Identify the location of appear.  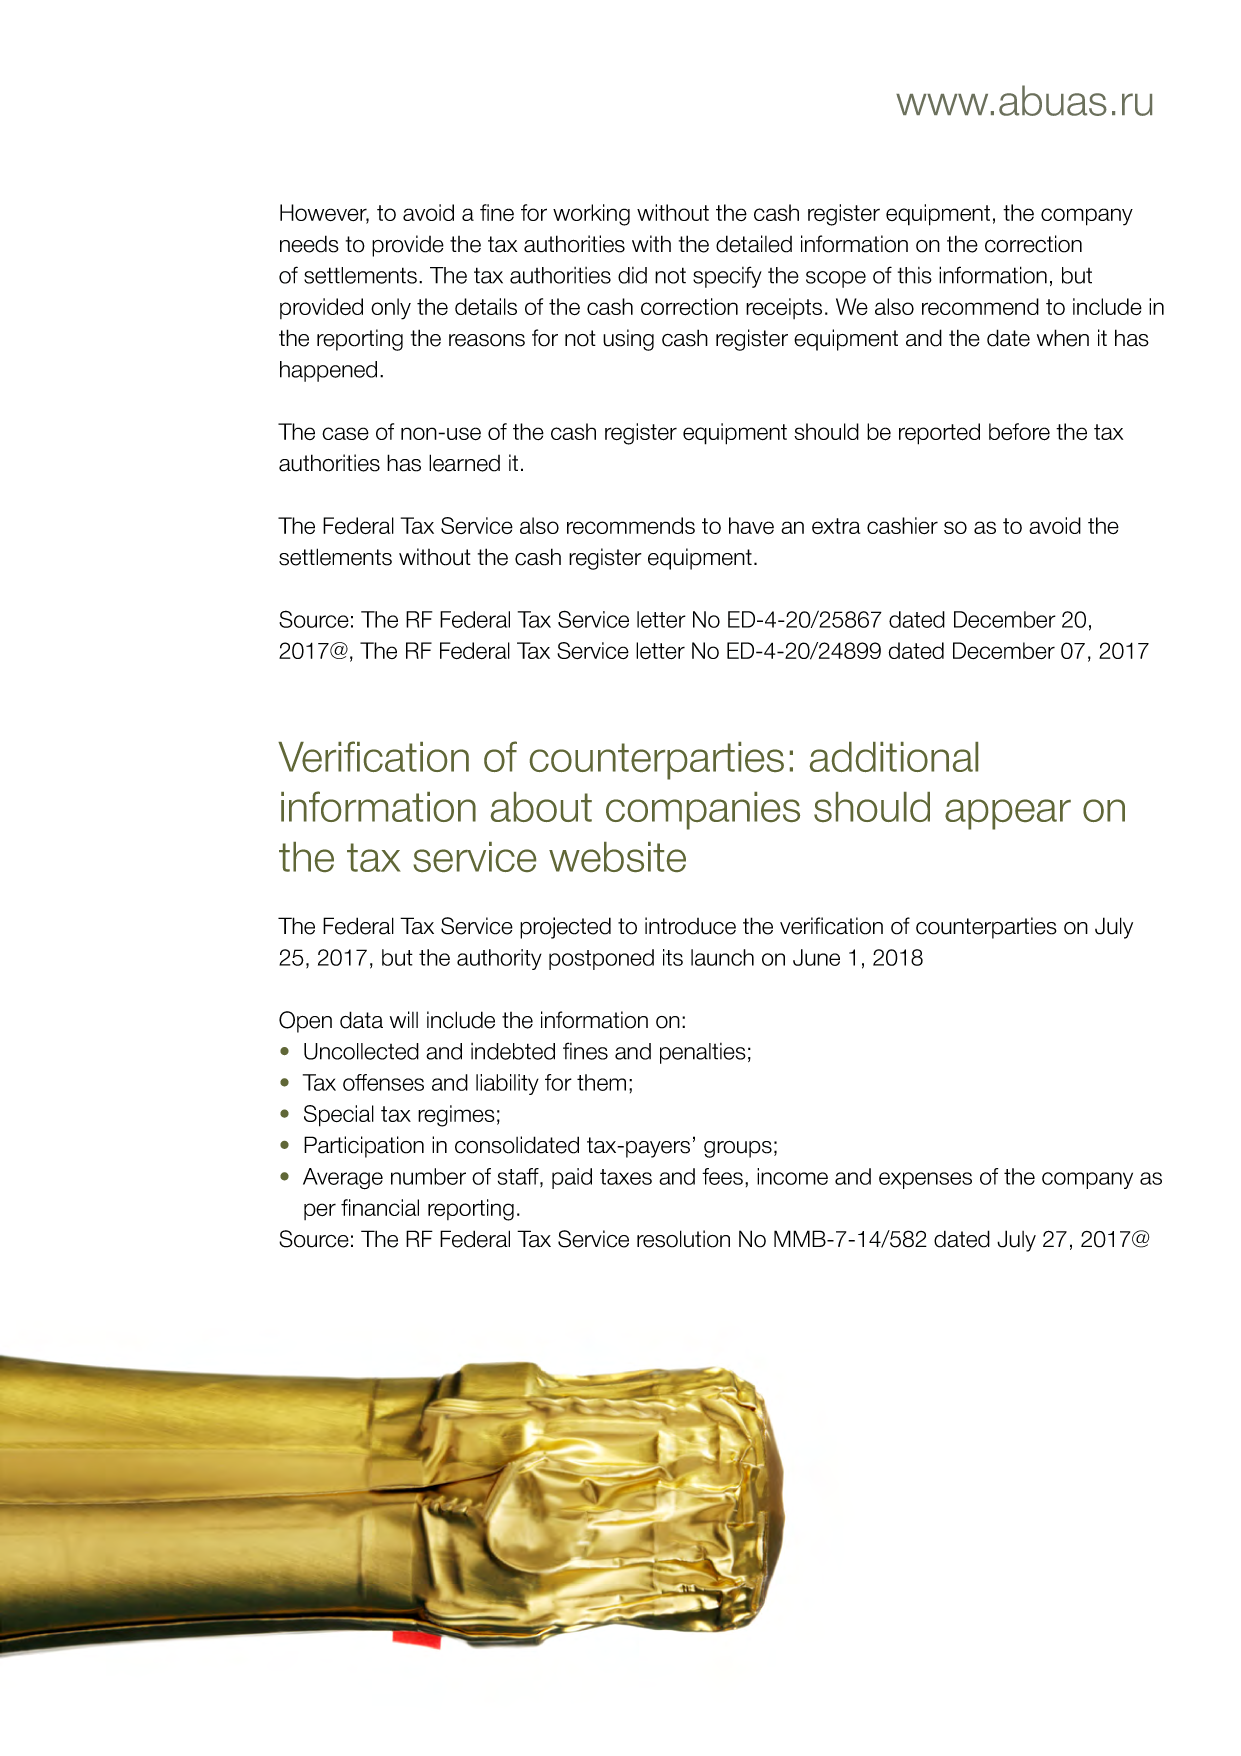
(1008, 814).
